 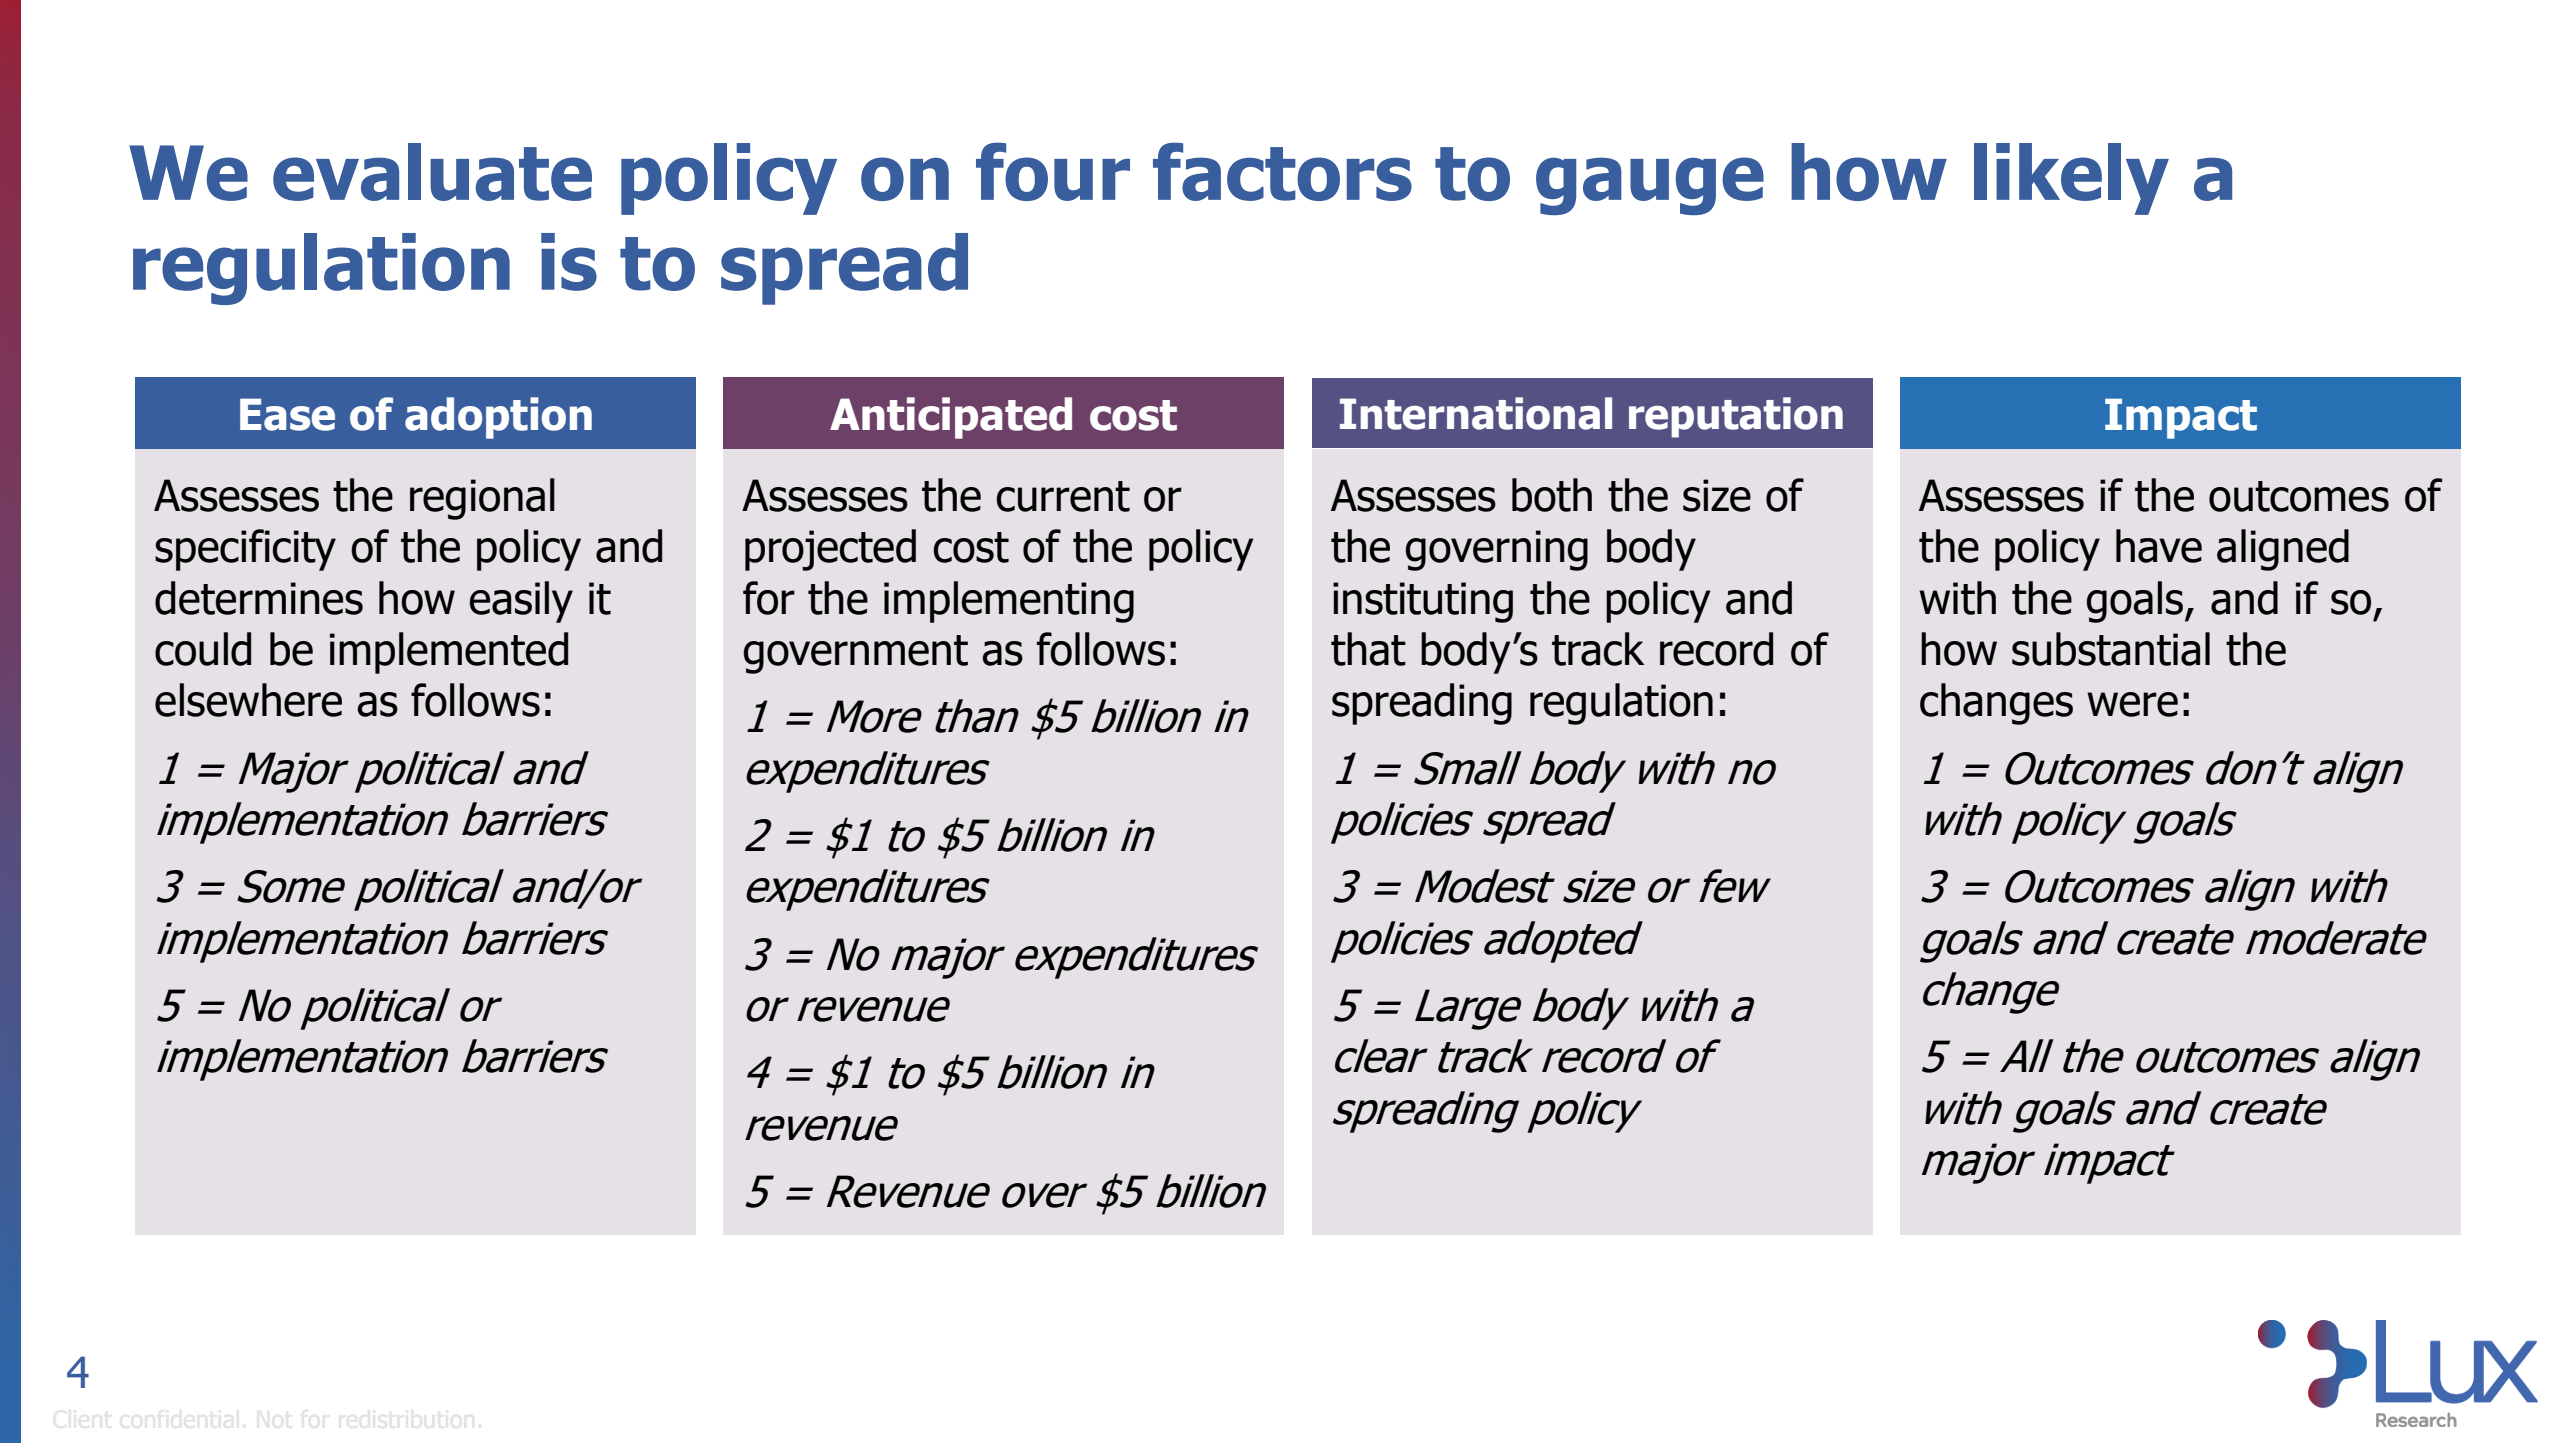 What do you see at coordinates (1552, 495) in the screenshot?
I see `both` at bounding box center [1552, 495].
